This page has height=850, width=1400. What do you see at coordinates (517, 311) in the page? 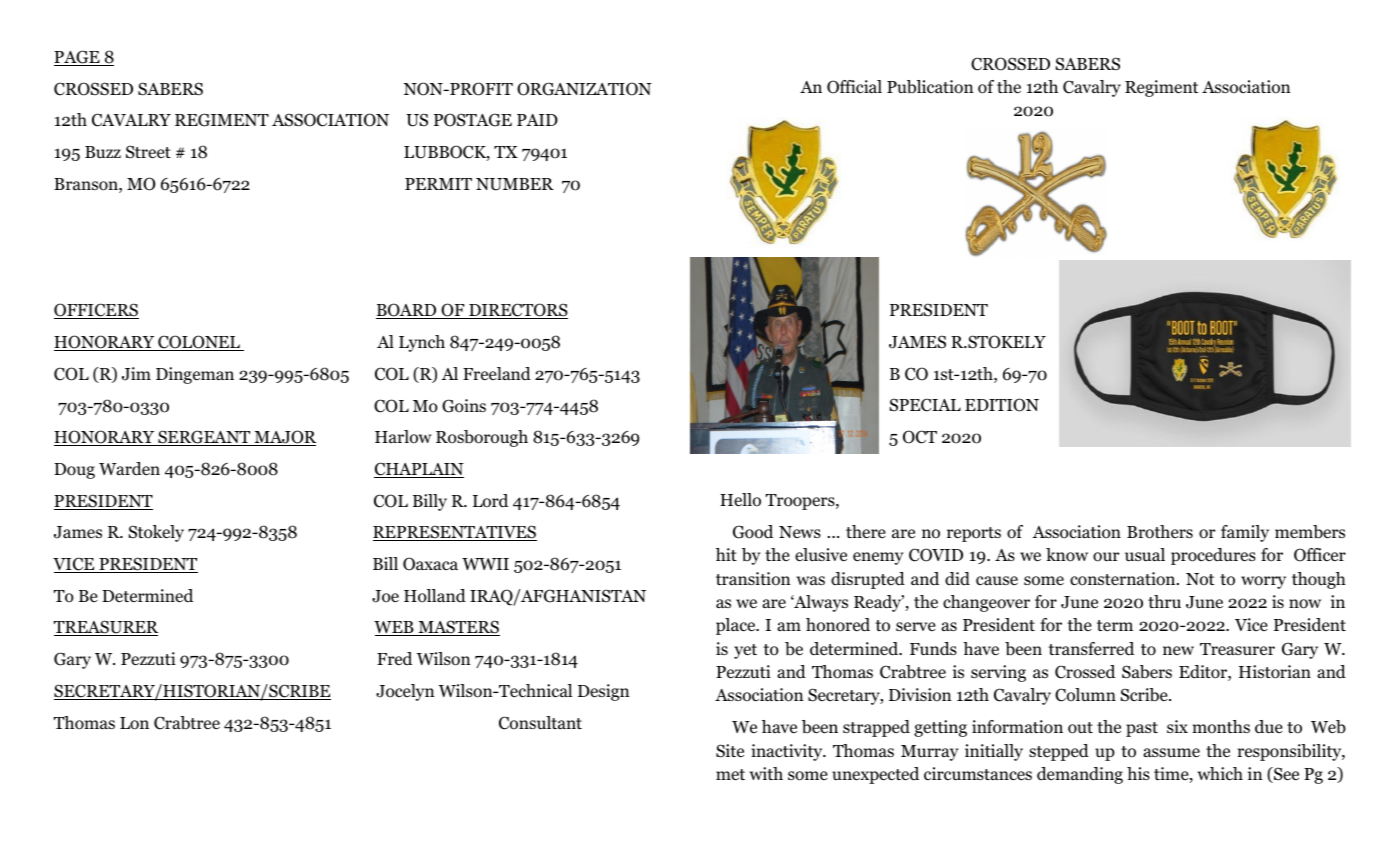
I see `DIRECTORS` at bounding box center [517, 311].
